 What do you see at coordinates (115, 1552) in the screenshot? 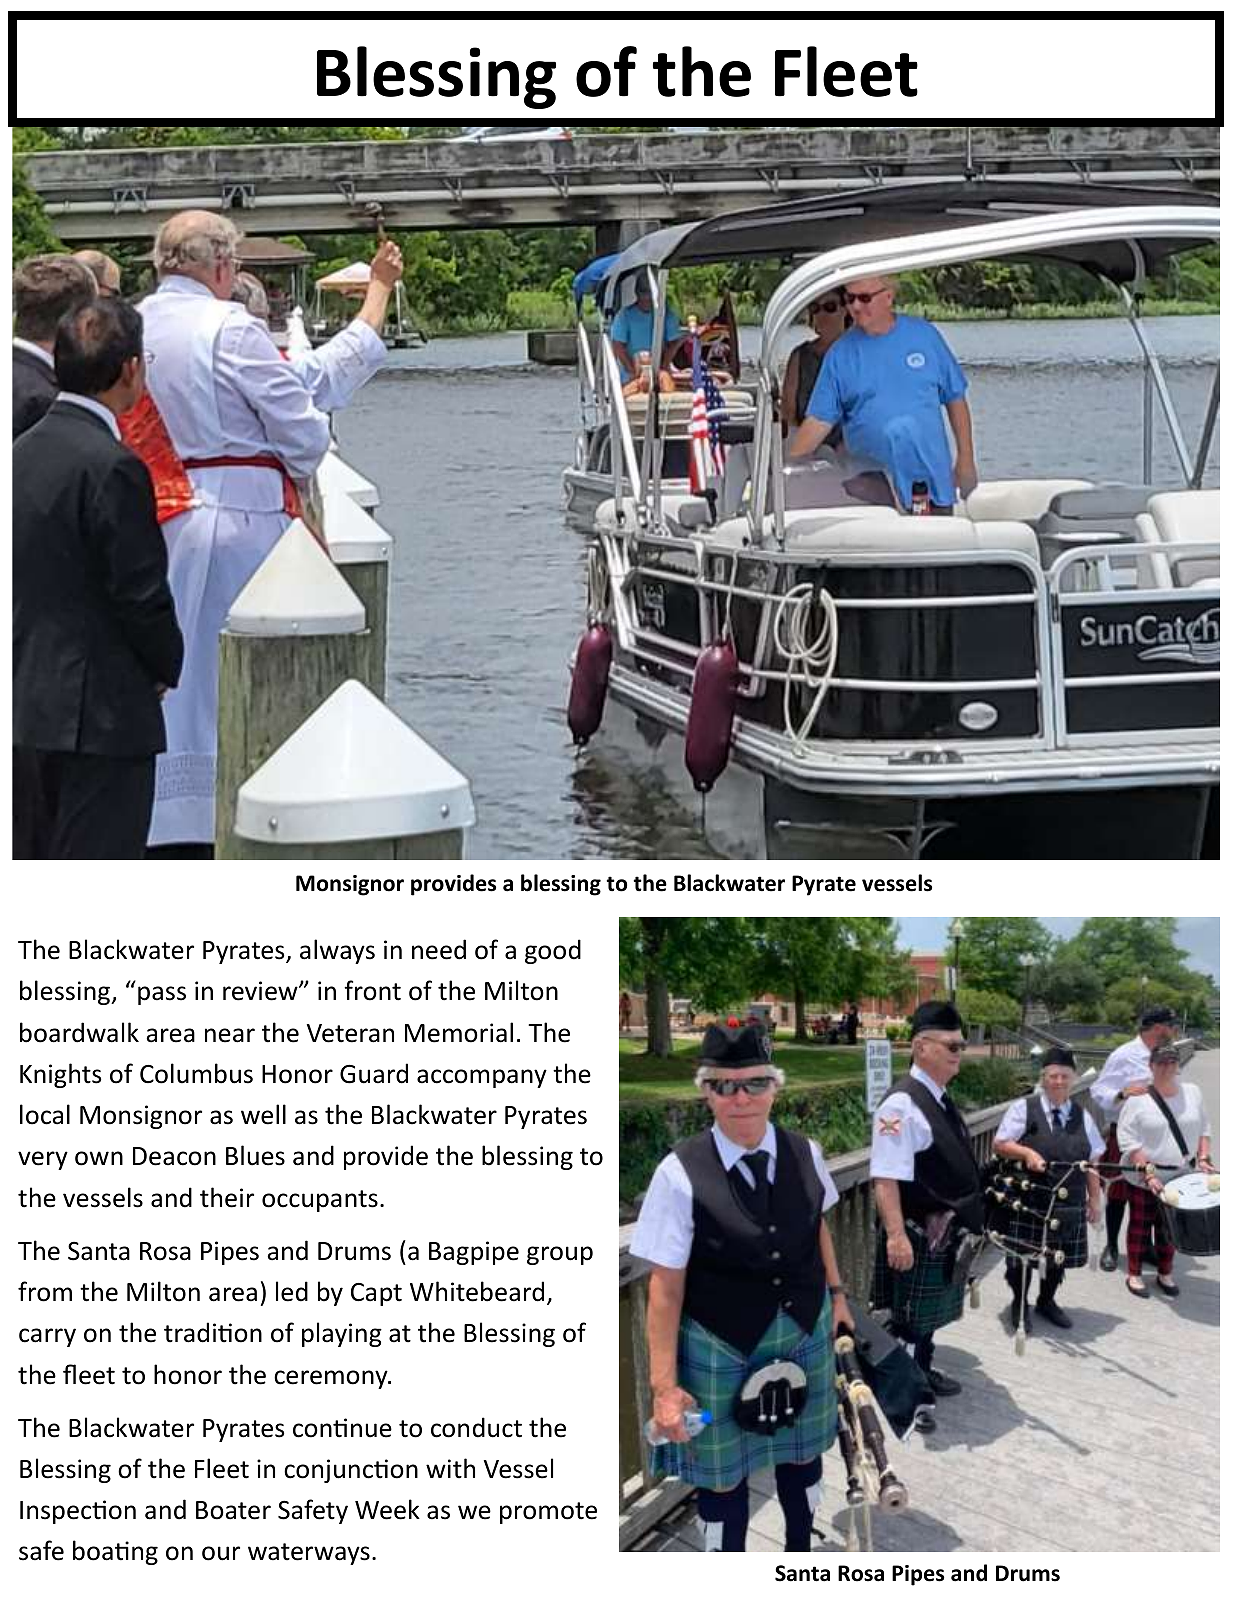
I see `boating` at bounding box center [115, 1552].
